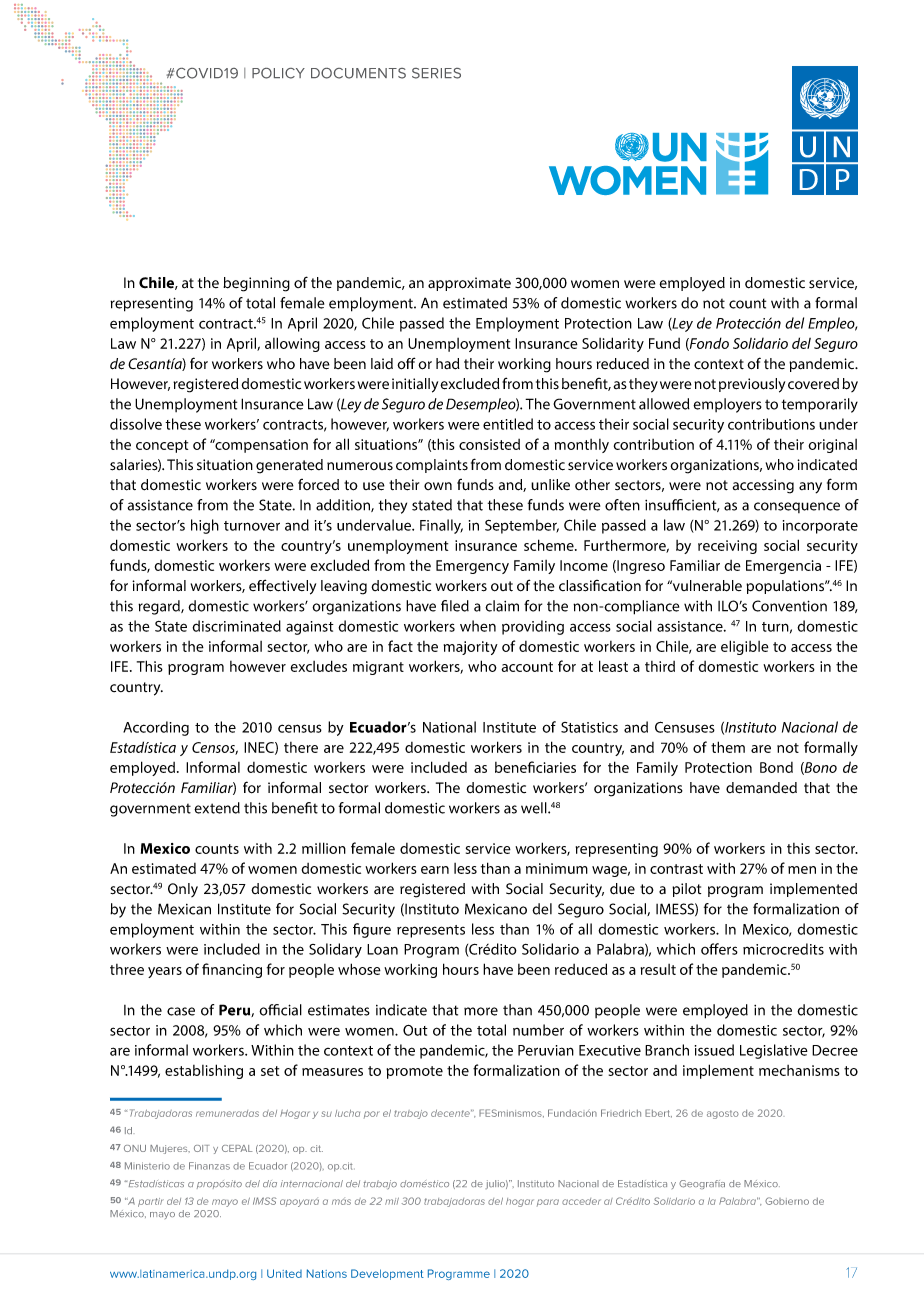 Image resolution: width=924 pixels, height=1308 pixels. Describe the element at coordinates (471, 648) in the screenshot. I see `majority` at that location.
